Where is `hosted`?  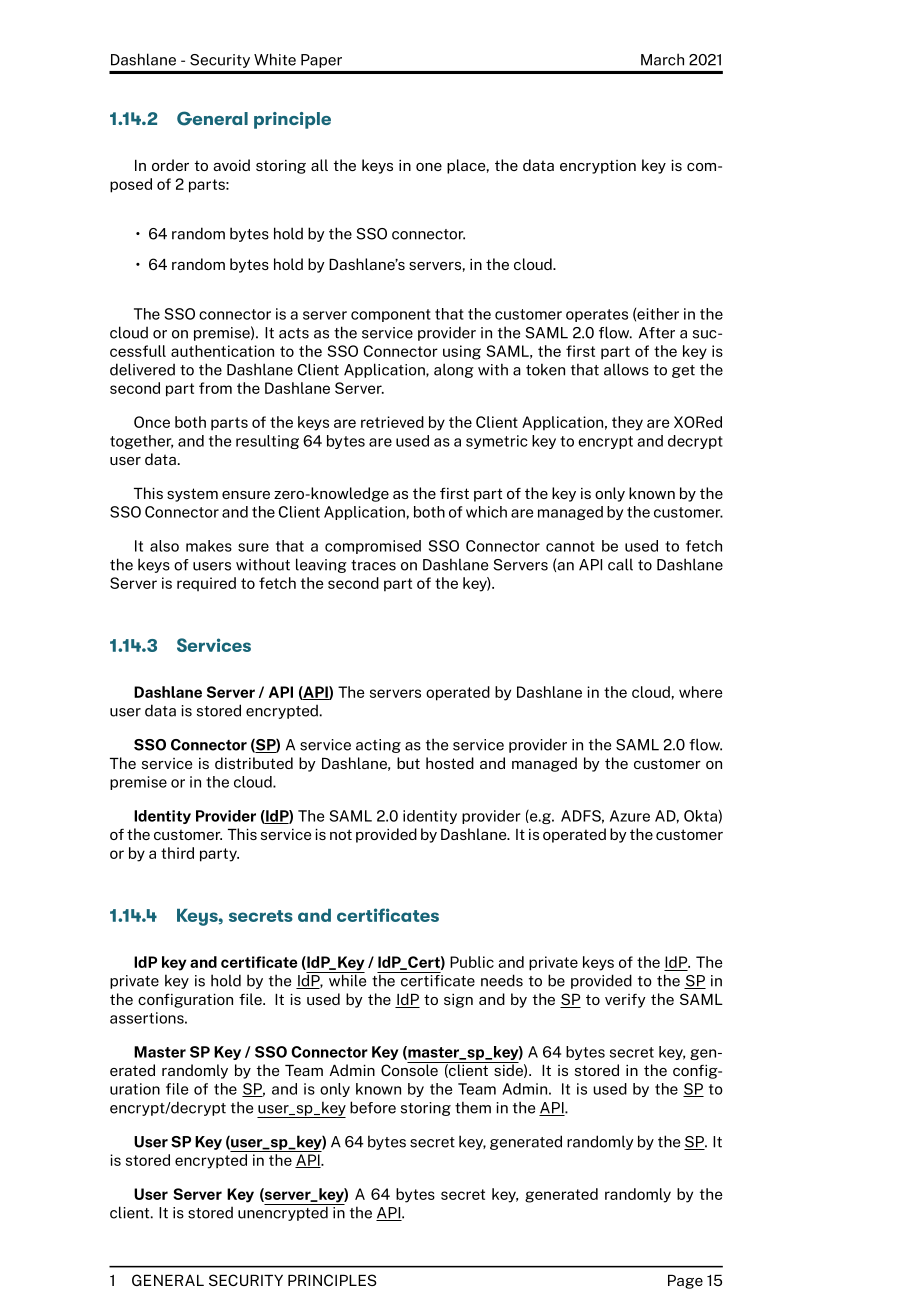 hosted is located at coordinates (450, 763).
